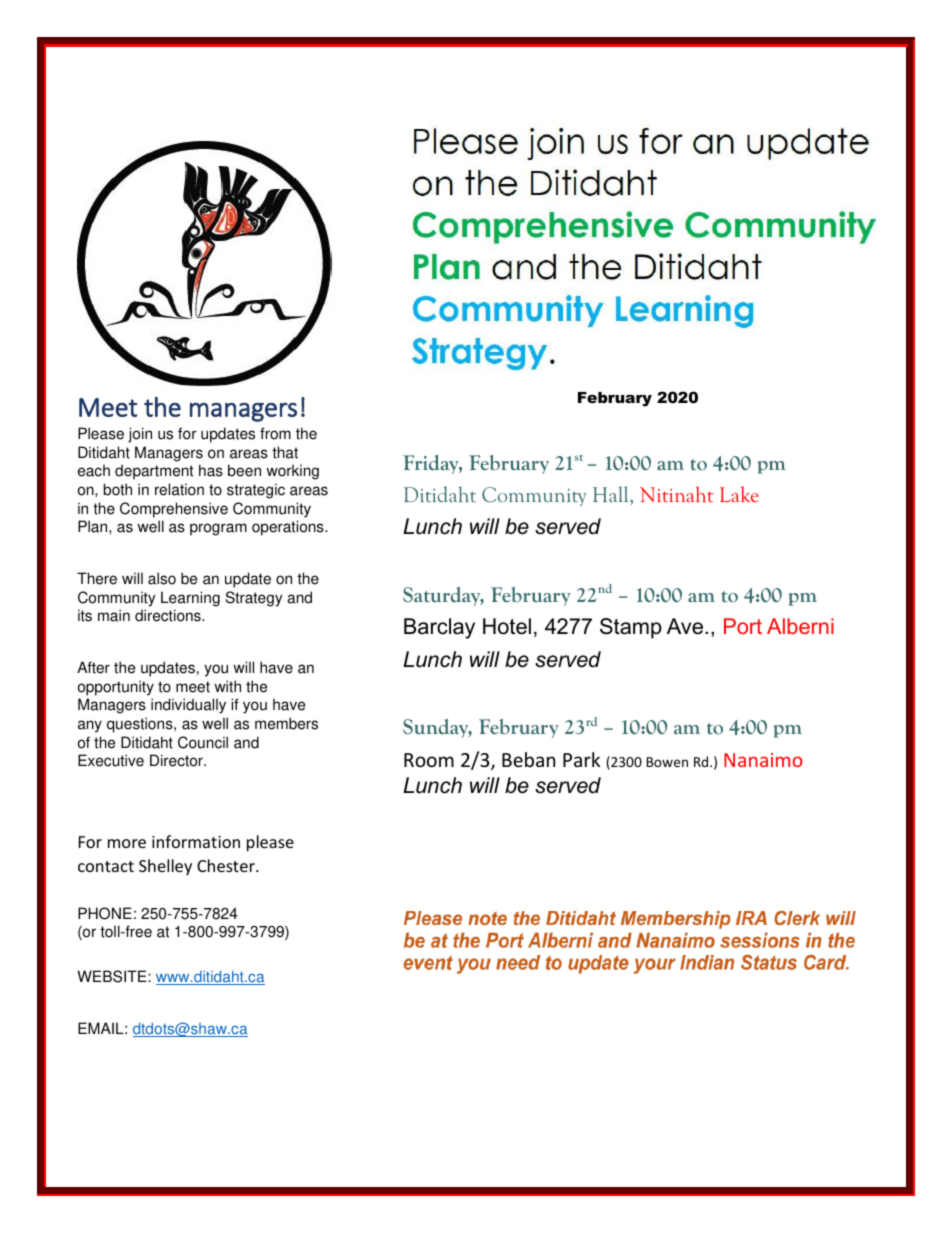 This page has height=1233, width=952. I want to click on also, so click(162, 578).
